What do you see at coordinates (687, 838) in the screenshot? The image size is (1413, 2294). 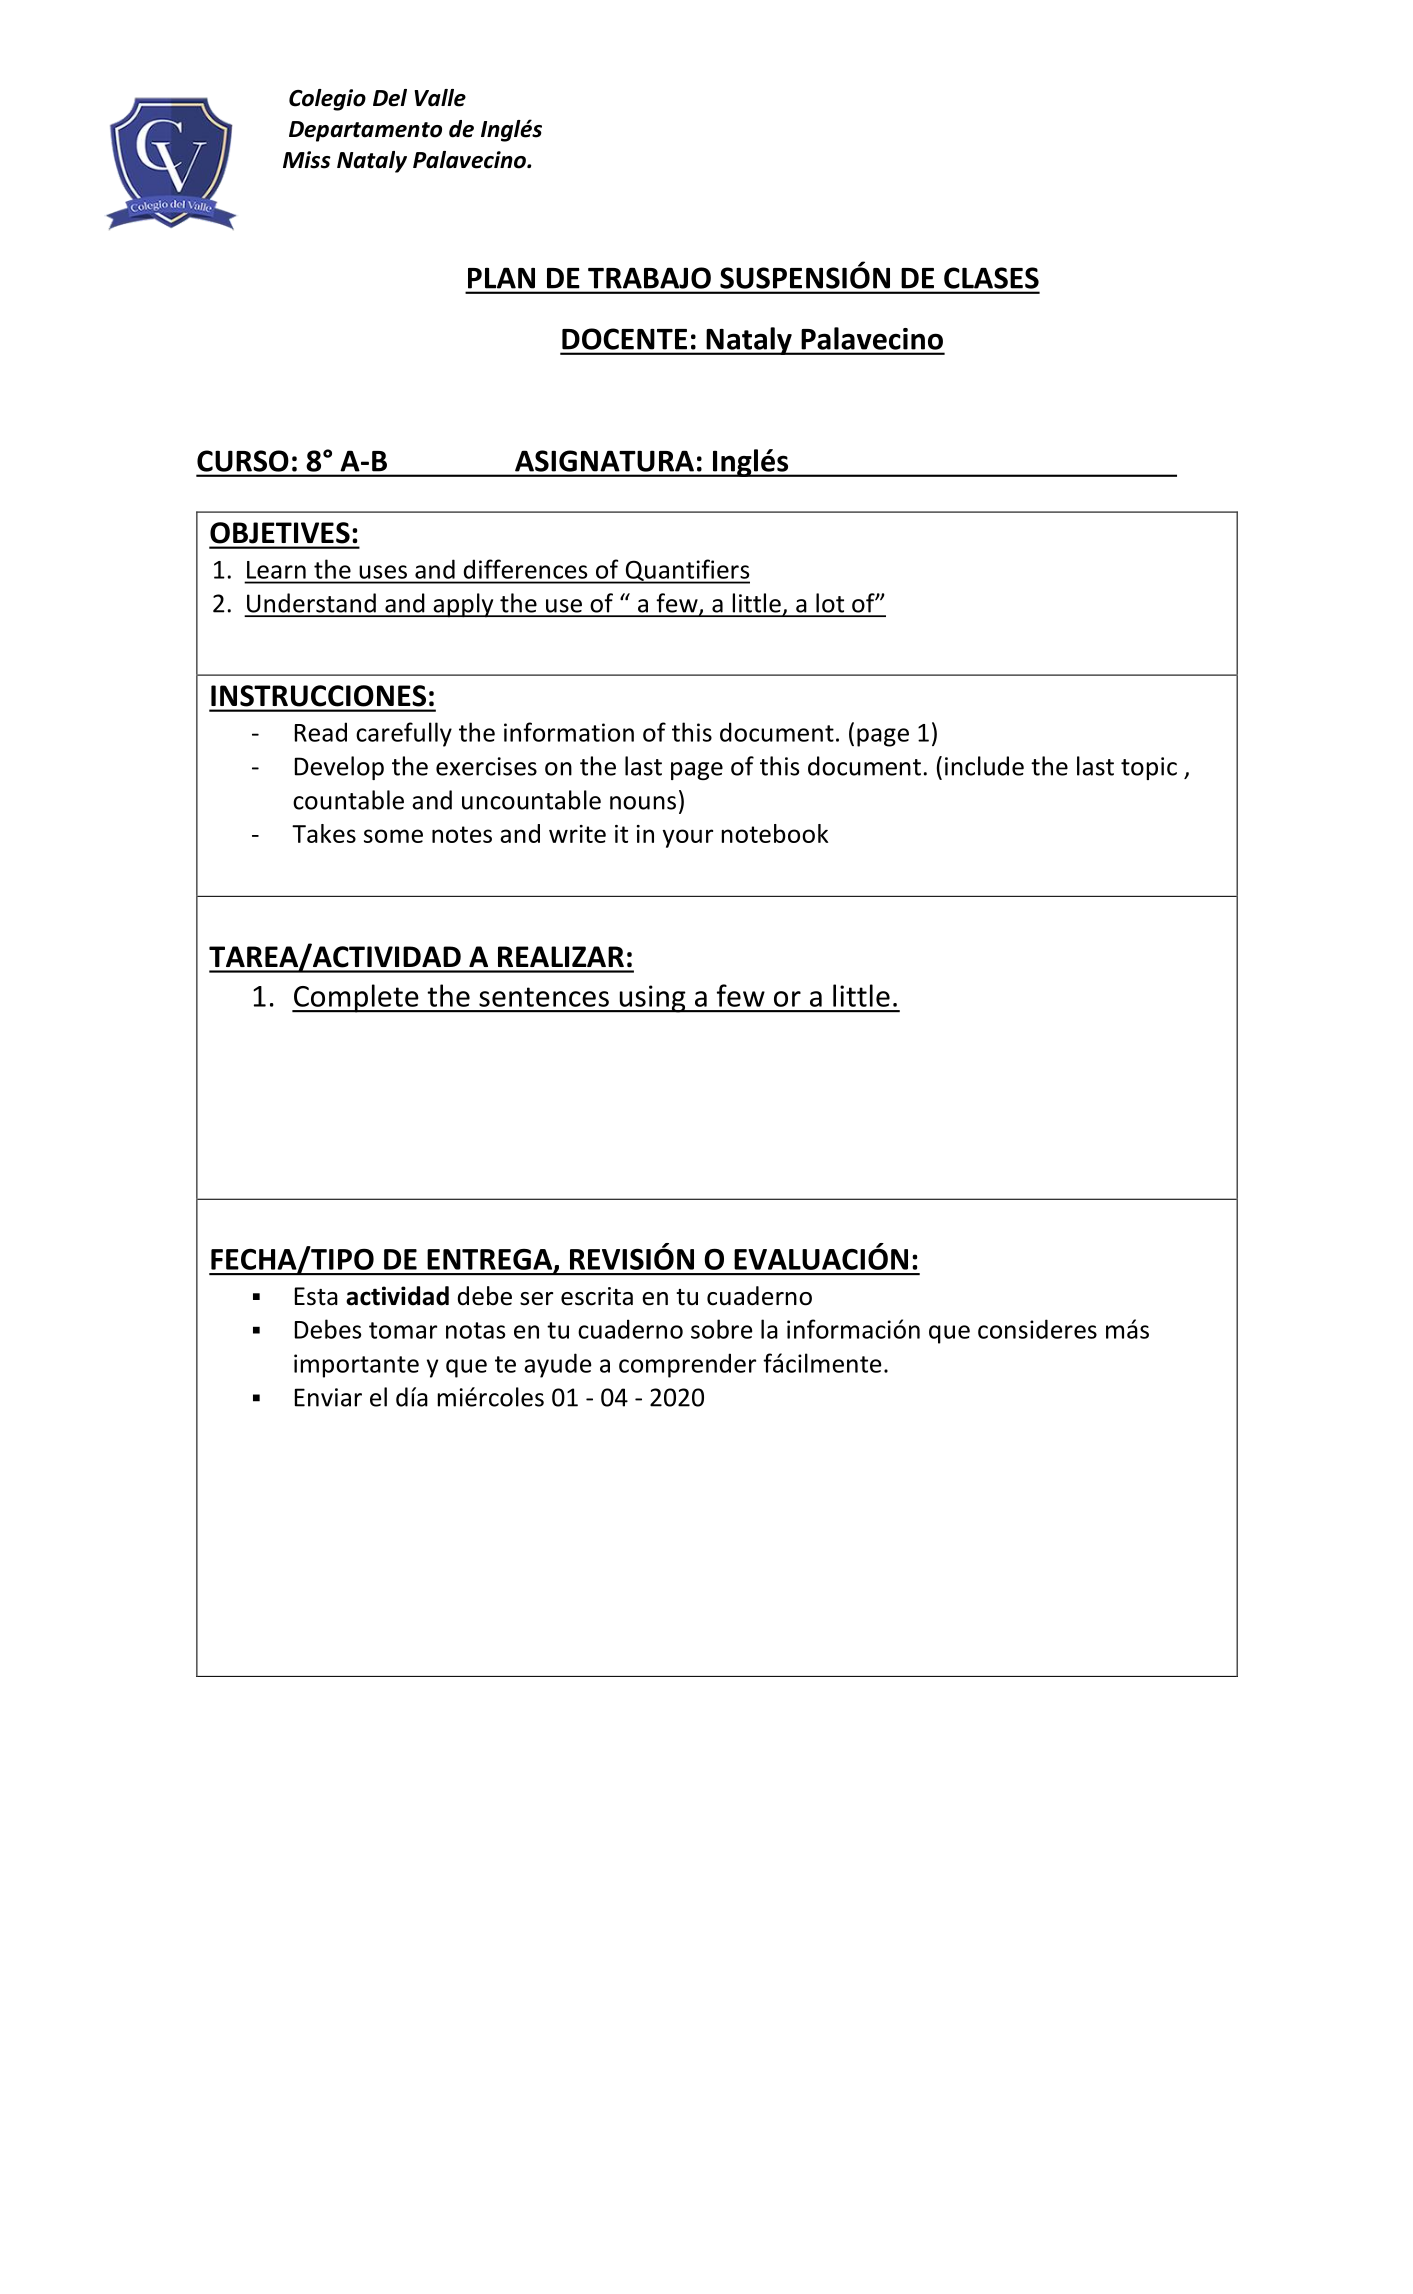 I see `your` at bounding box center [687, 838].
